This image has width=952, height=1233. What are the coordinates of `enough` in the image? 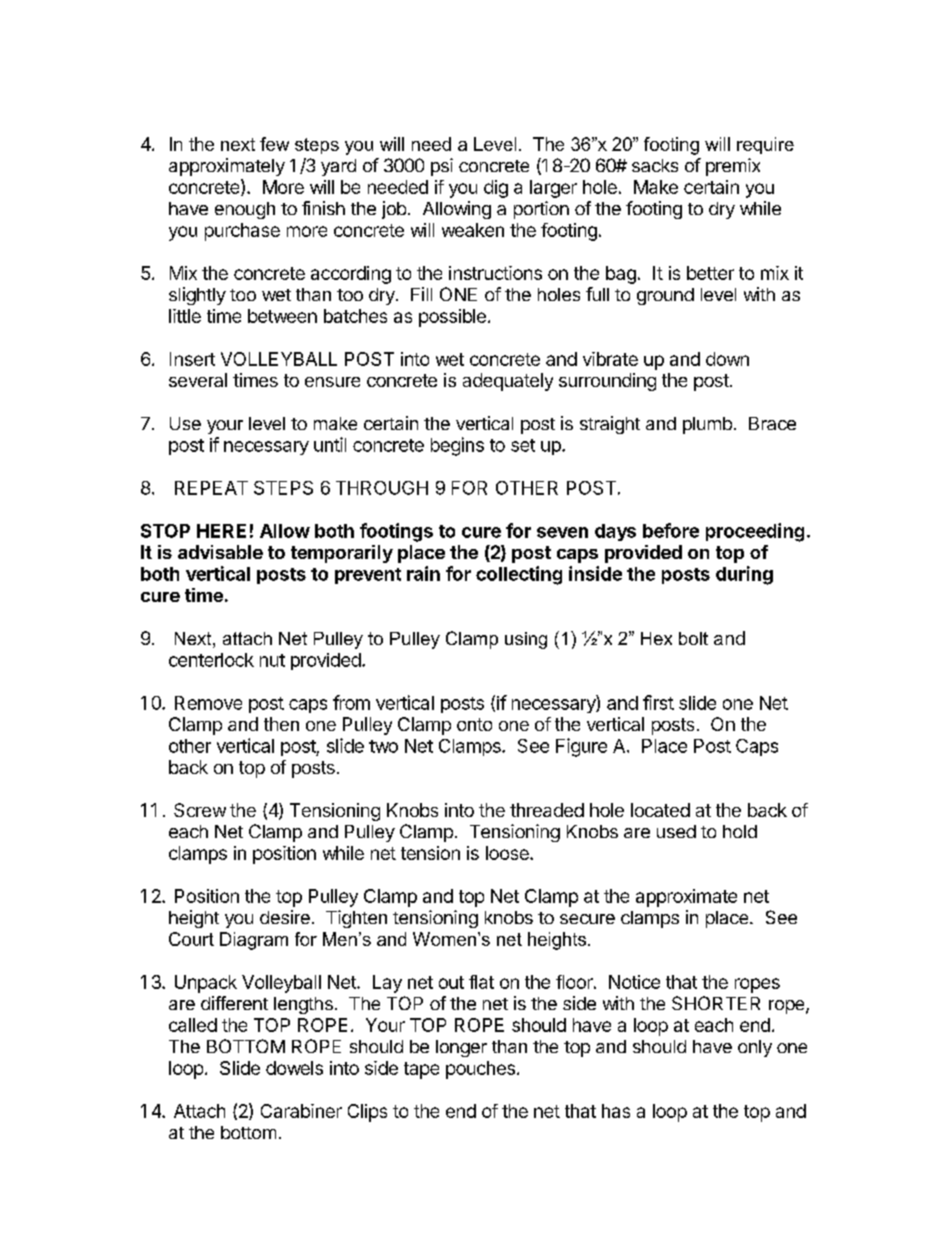 It's located at (245, 210).
